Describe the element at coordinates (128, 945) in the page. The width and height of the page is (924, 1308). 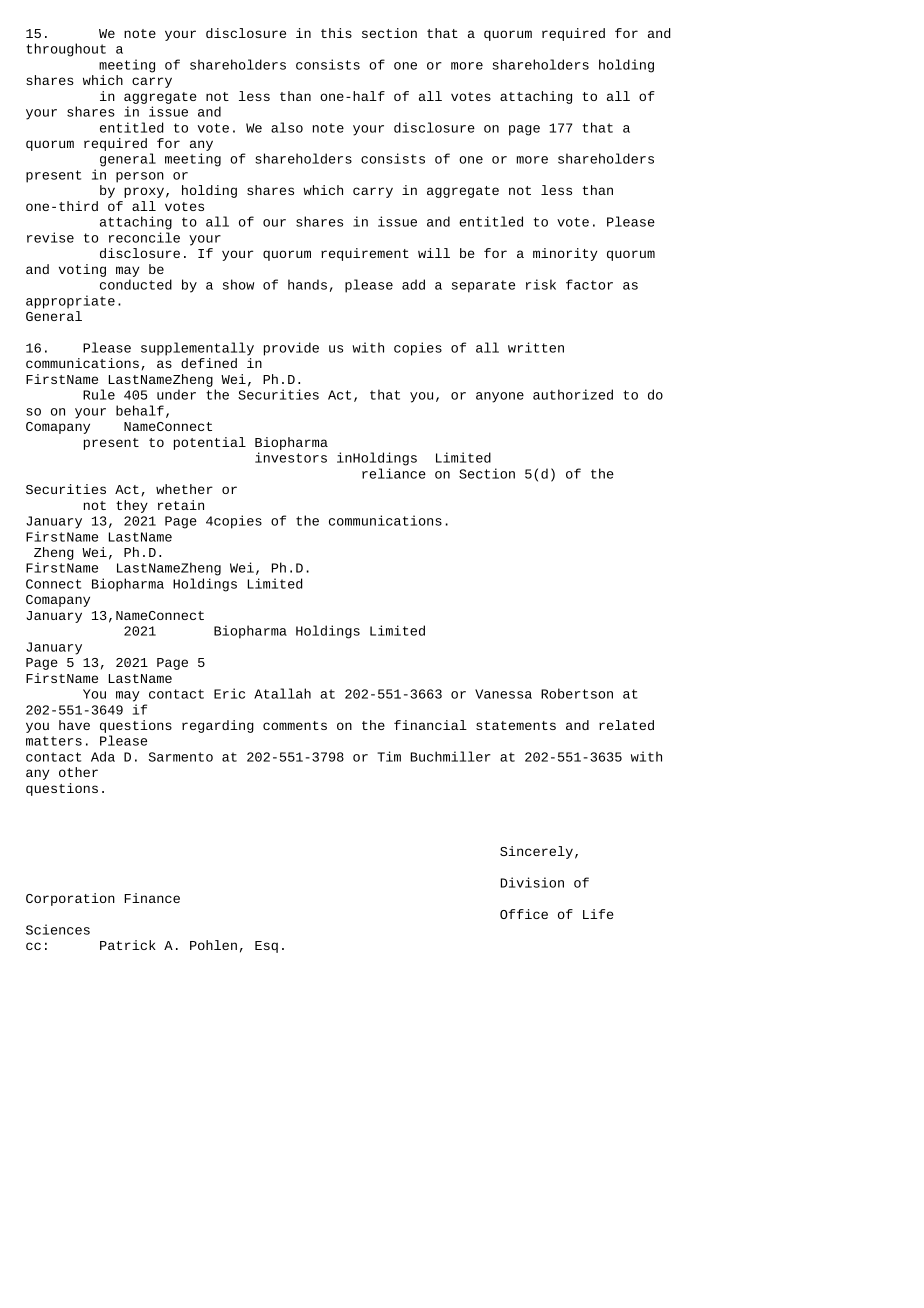
I see `Patrick` at that location.
